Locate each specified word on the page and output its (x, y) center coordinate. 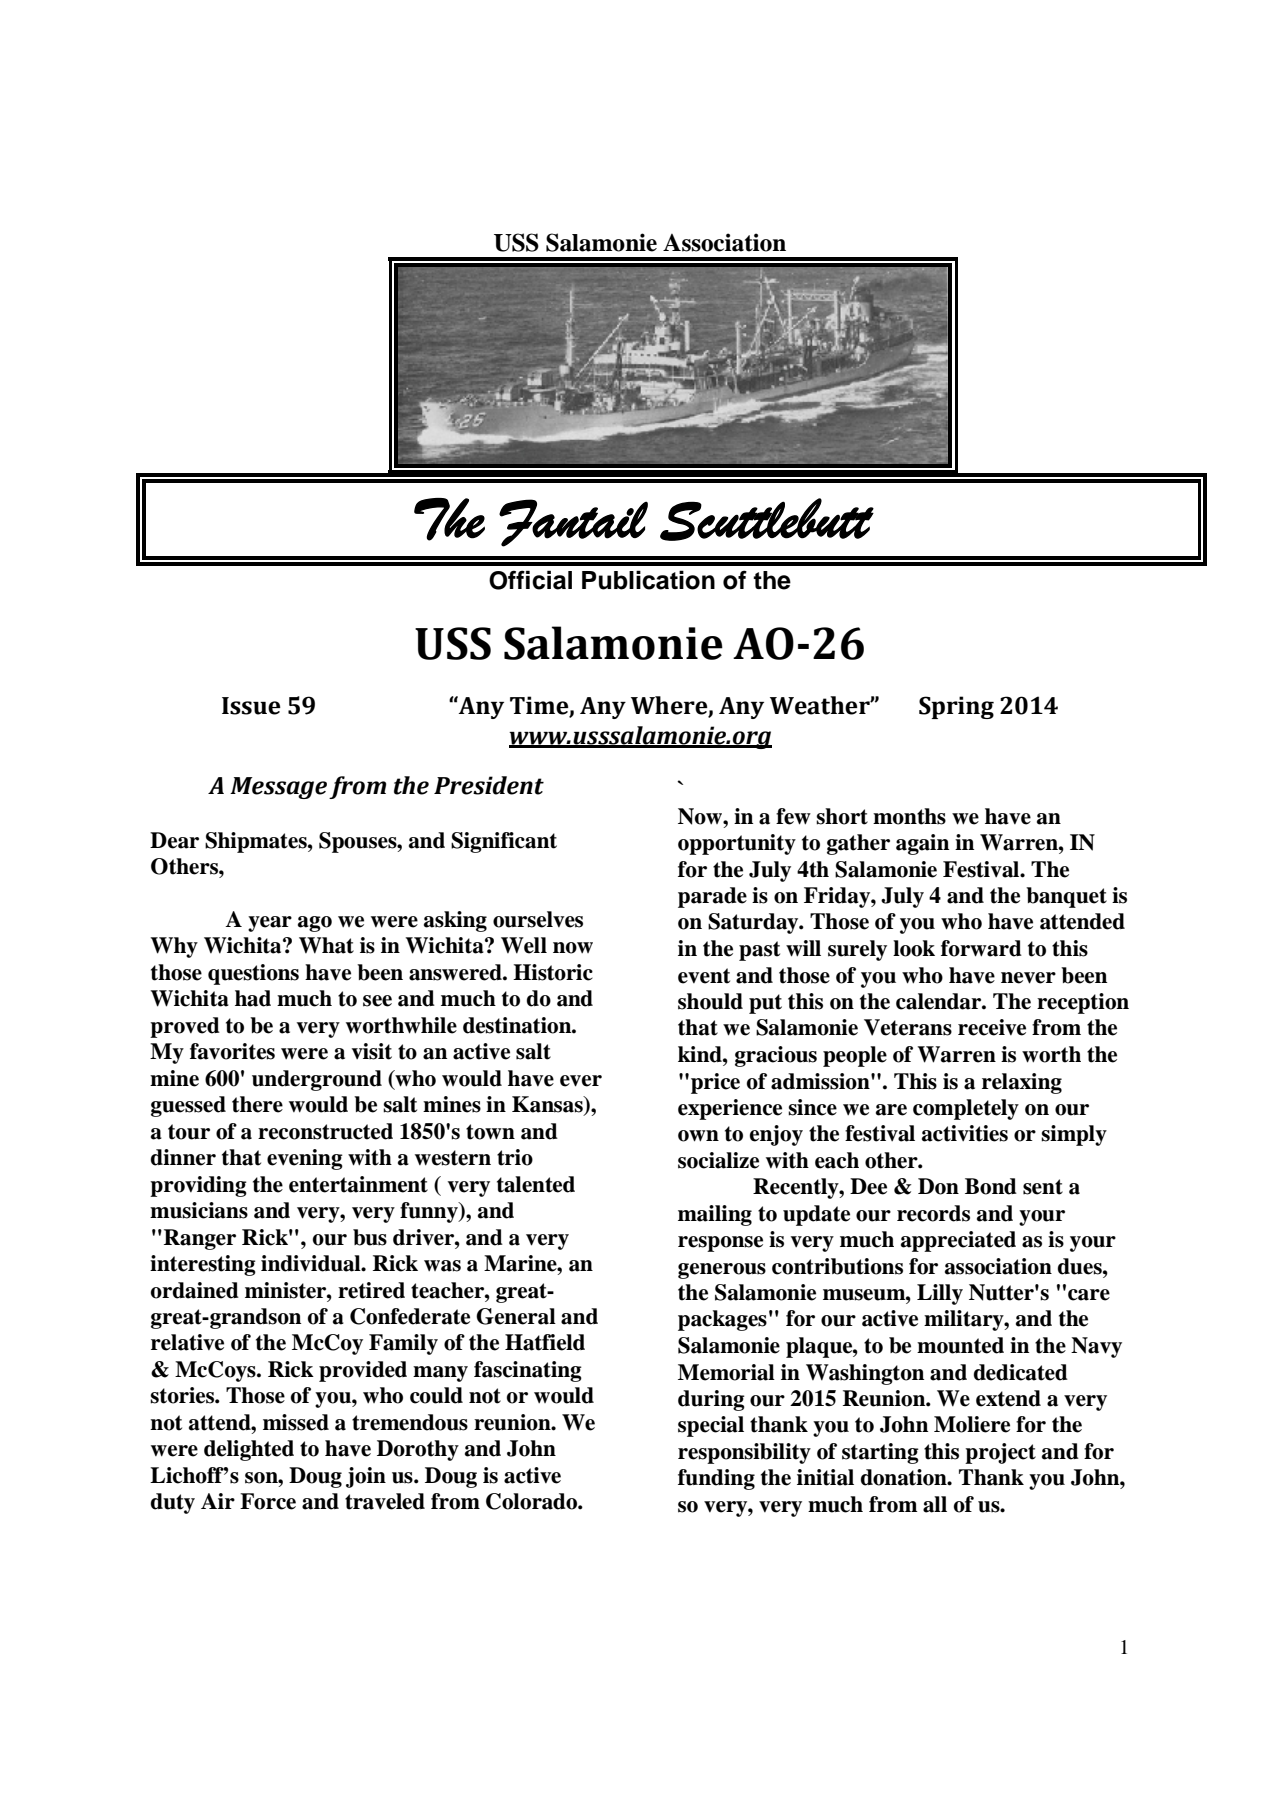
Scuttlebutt (767, 519)
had (253, 998)
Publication (648, 580)
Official (530, 580)
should (710, 1001)
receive (992, 1027)
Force (268, 1501)
